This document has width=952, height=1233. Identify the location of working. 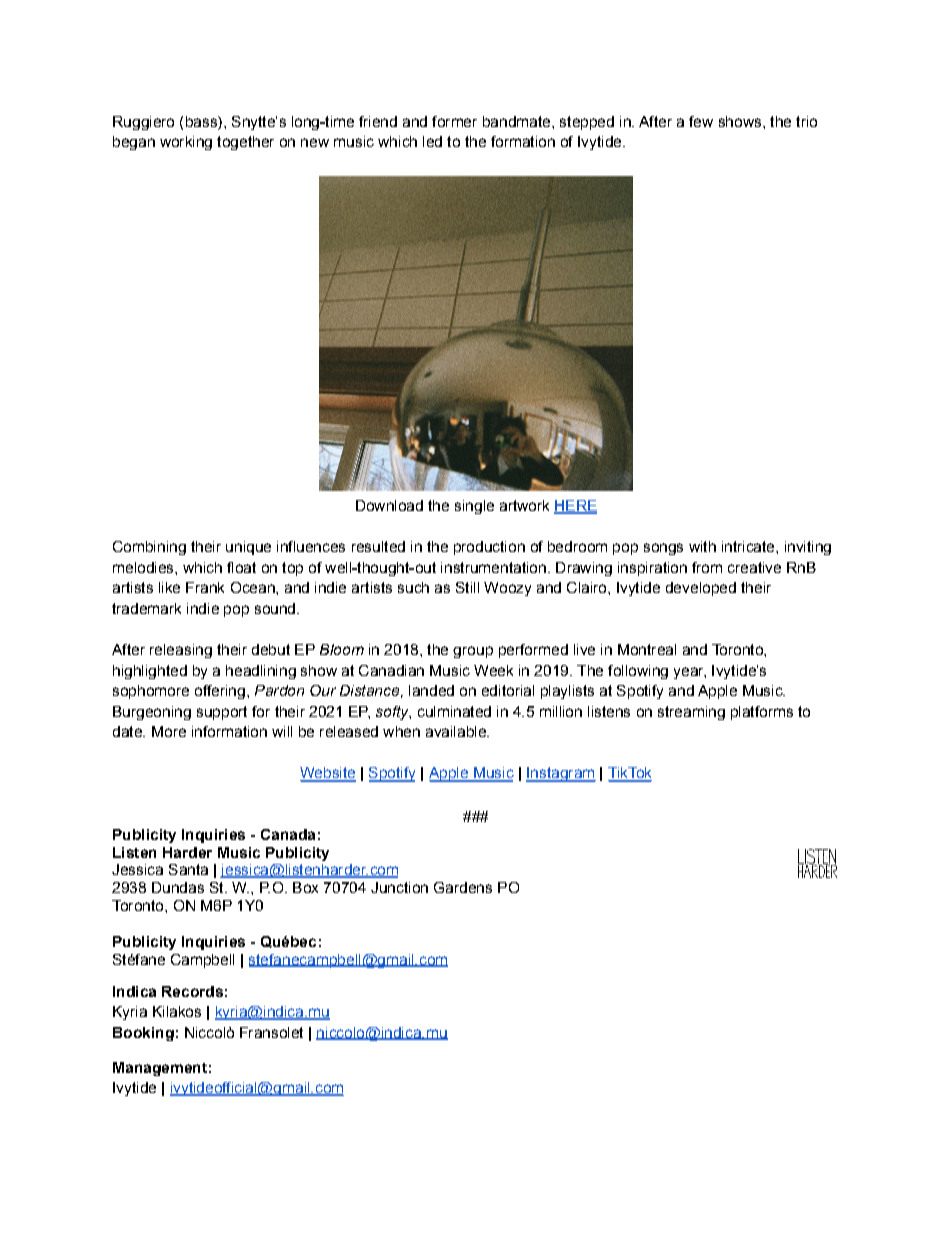
(186, 143).
